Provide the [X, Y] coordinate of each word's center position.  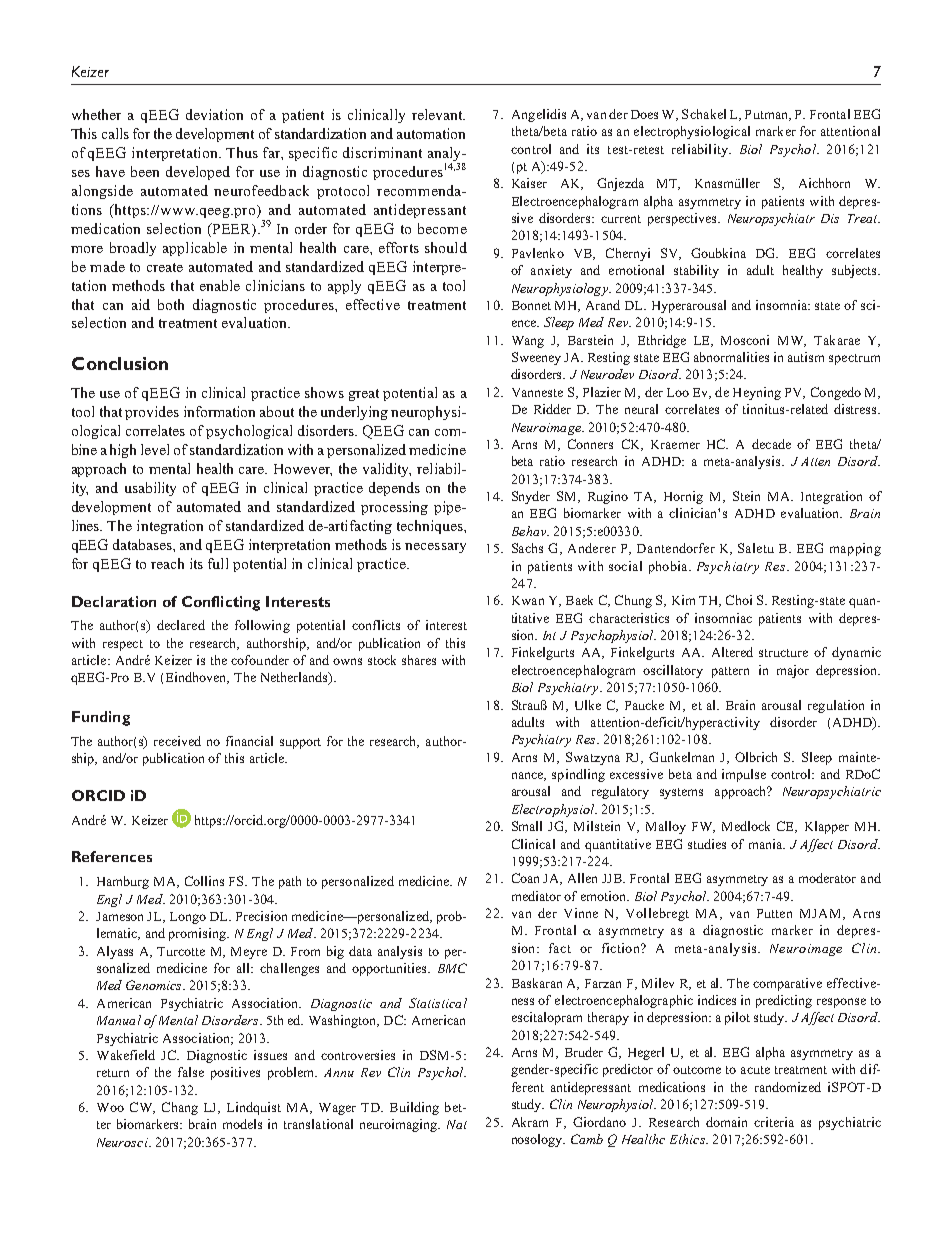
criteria [774, 1122]
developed [198, 173]
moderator [827, 878]
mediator [536, 896]
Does [644, 114]
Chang [180, 1108]
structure [783, 653]
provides [152, 413]
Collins [204, 881]
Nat [457, 1124]
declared [181, 625]
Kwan [528, 600]
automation [431, 133]
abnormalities [731, 357]
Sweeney [536, 358]
